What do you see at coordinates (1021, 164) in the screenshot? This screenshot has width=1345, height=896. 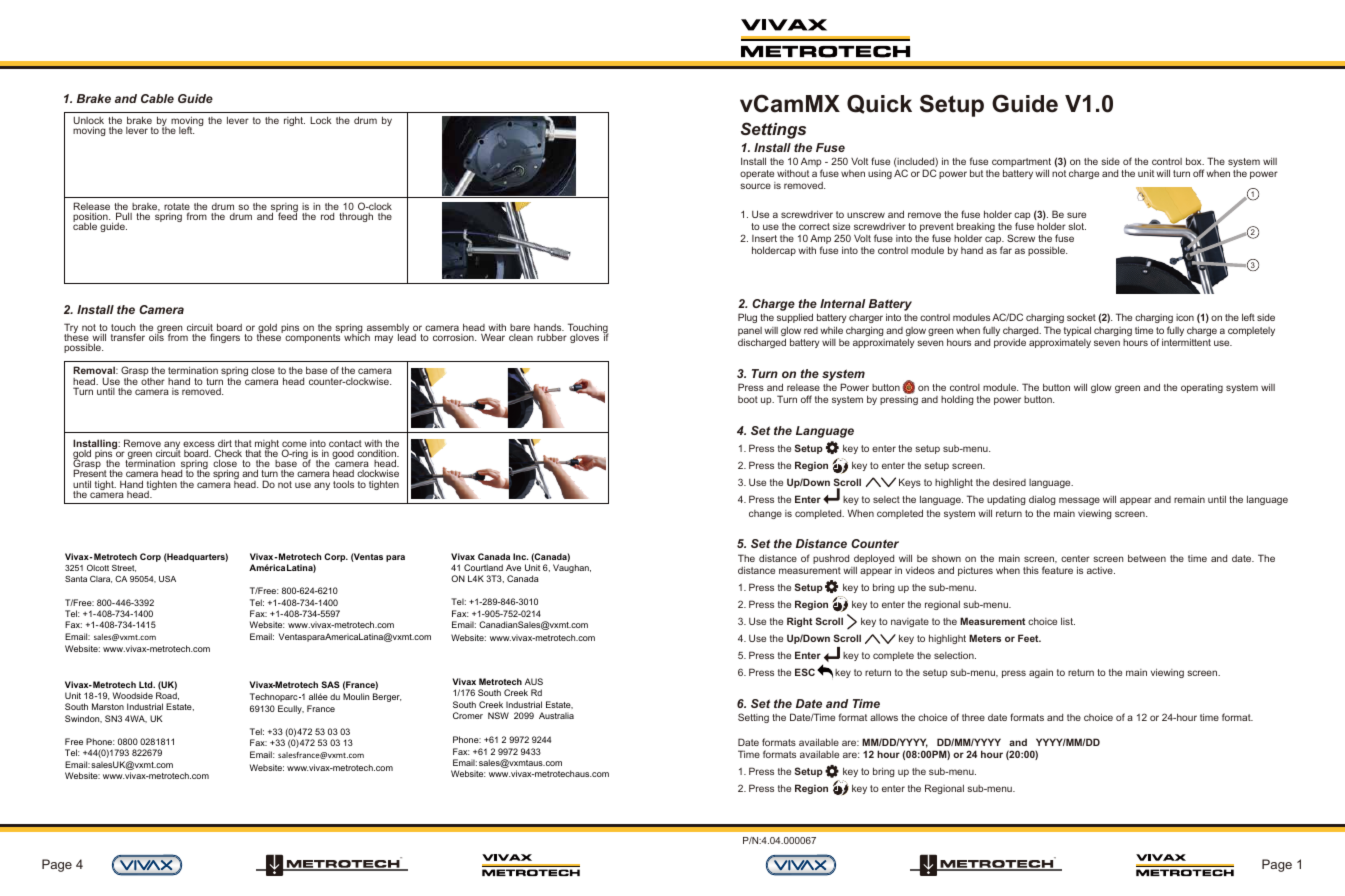 I see `compartment` at bounding box center [1021, 164].
